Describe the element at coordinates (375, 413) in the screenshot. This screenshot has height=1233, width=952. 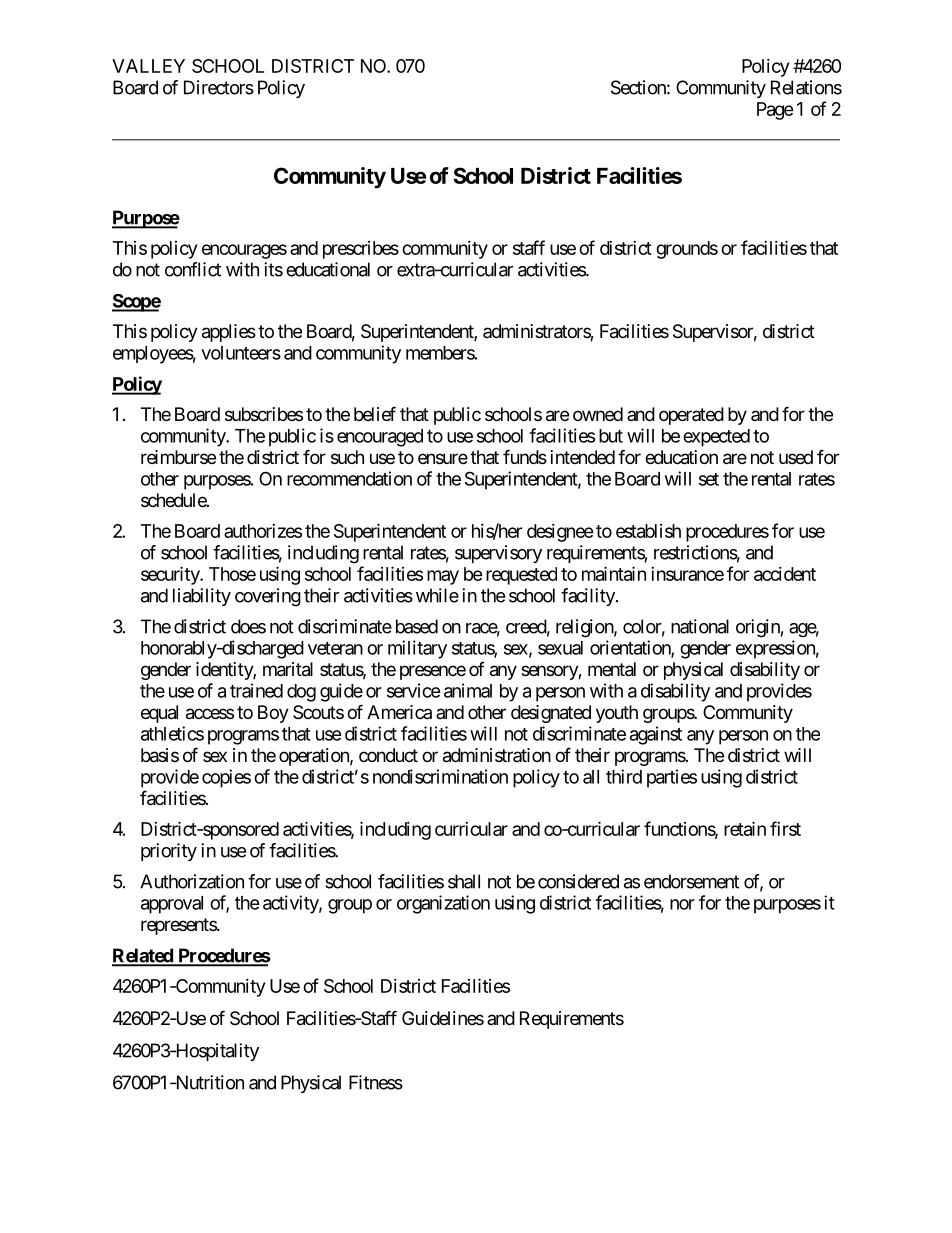
I see `belief` at that location.
